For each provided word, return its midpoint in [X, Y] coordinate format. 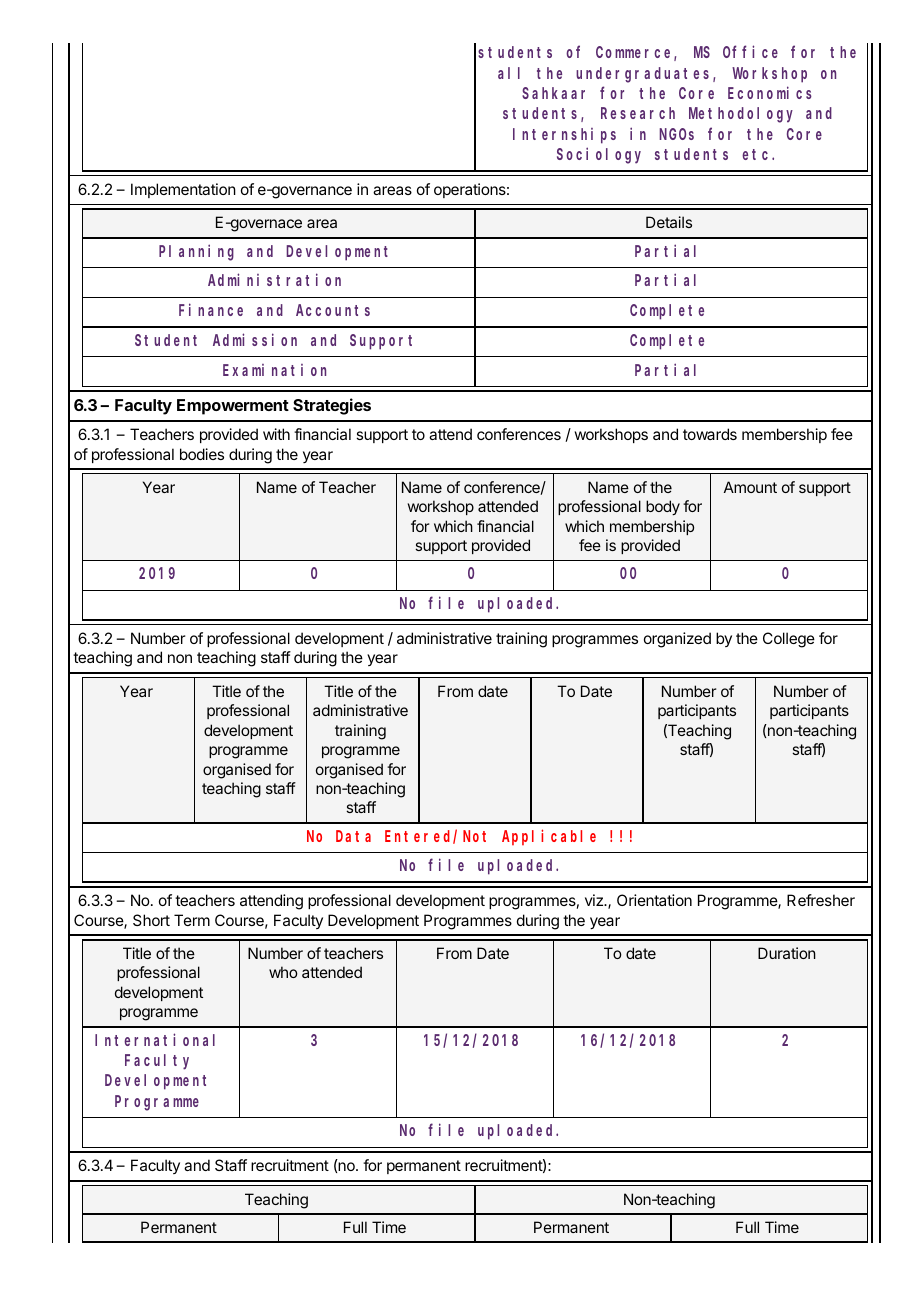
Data [353, 836]
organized [677, 640]
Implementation [183, 190]
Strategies [332, 406]
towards [710, 434]
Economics [770, 92]
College [789, 640]
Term [192, 920]
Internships [564, 136]
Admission [255, 339]
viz [595, 900]
